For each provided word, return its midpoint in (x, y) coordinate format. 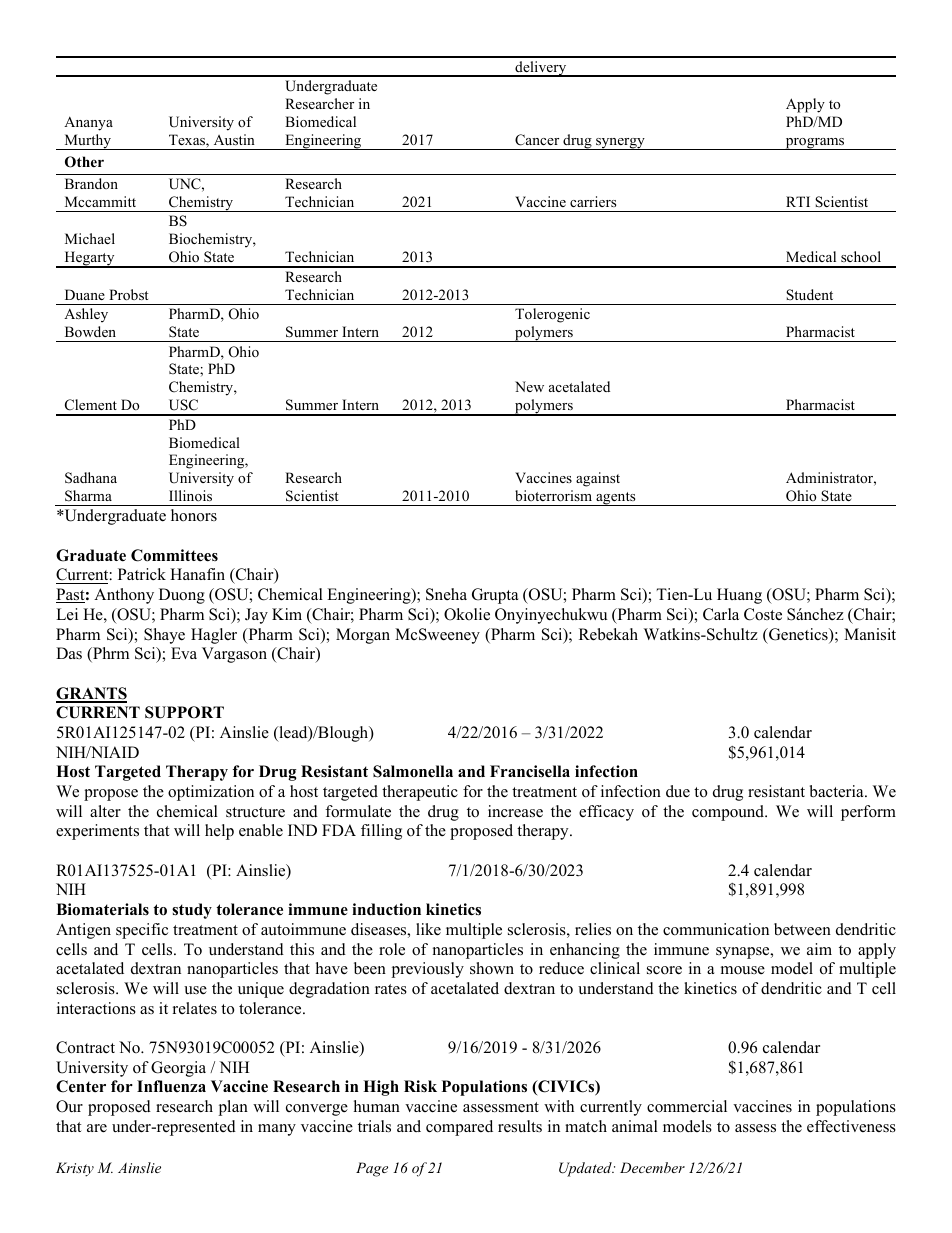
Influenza (171, 1086)
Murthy (88, 142)
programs (815, 144)
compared (459, 1128)
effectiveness (851, 1126)
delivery (541, 69)
